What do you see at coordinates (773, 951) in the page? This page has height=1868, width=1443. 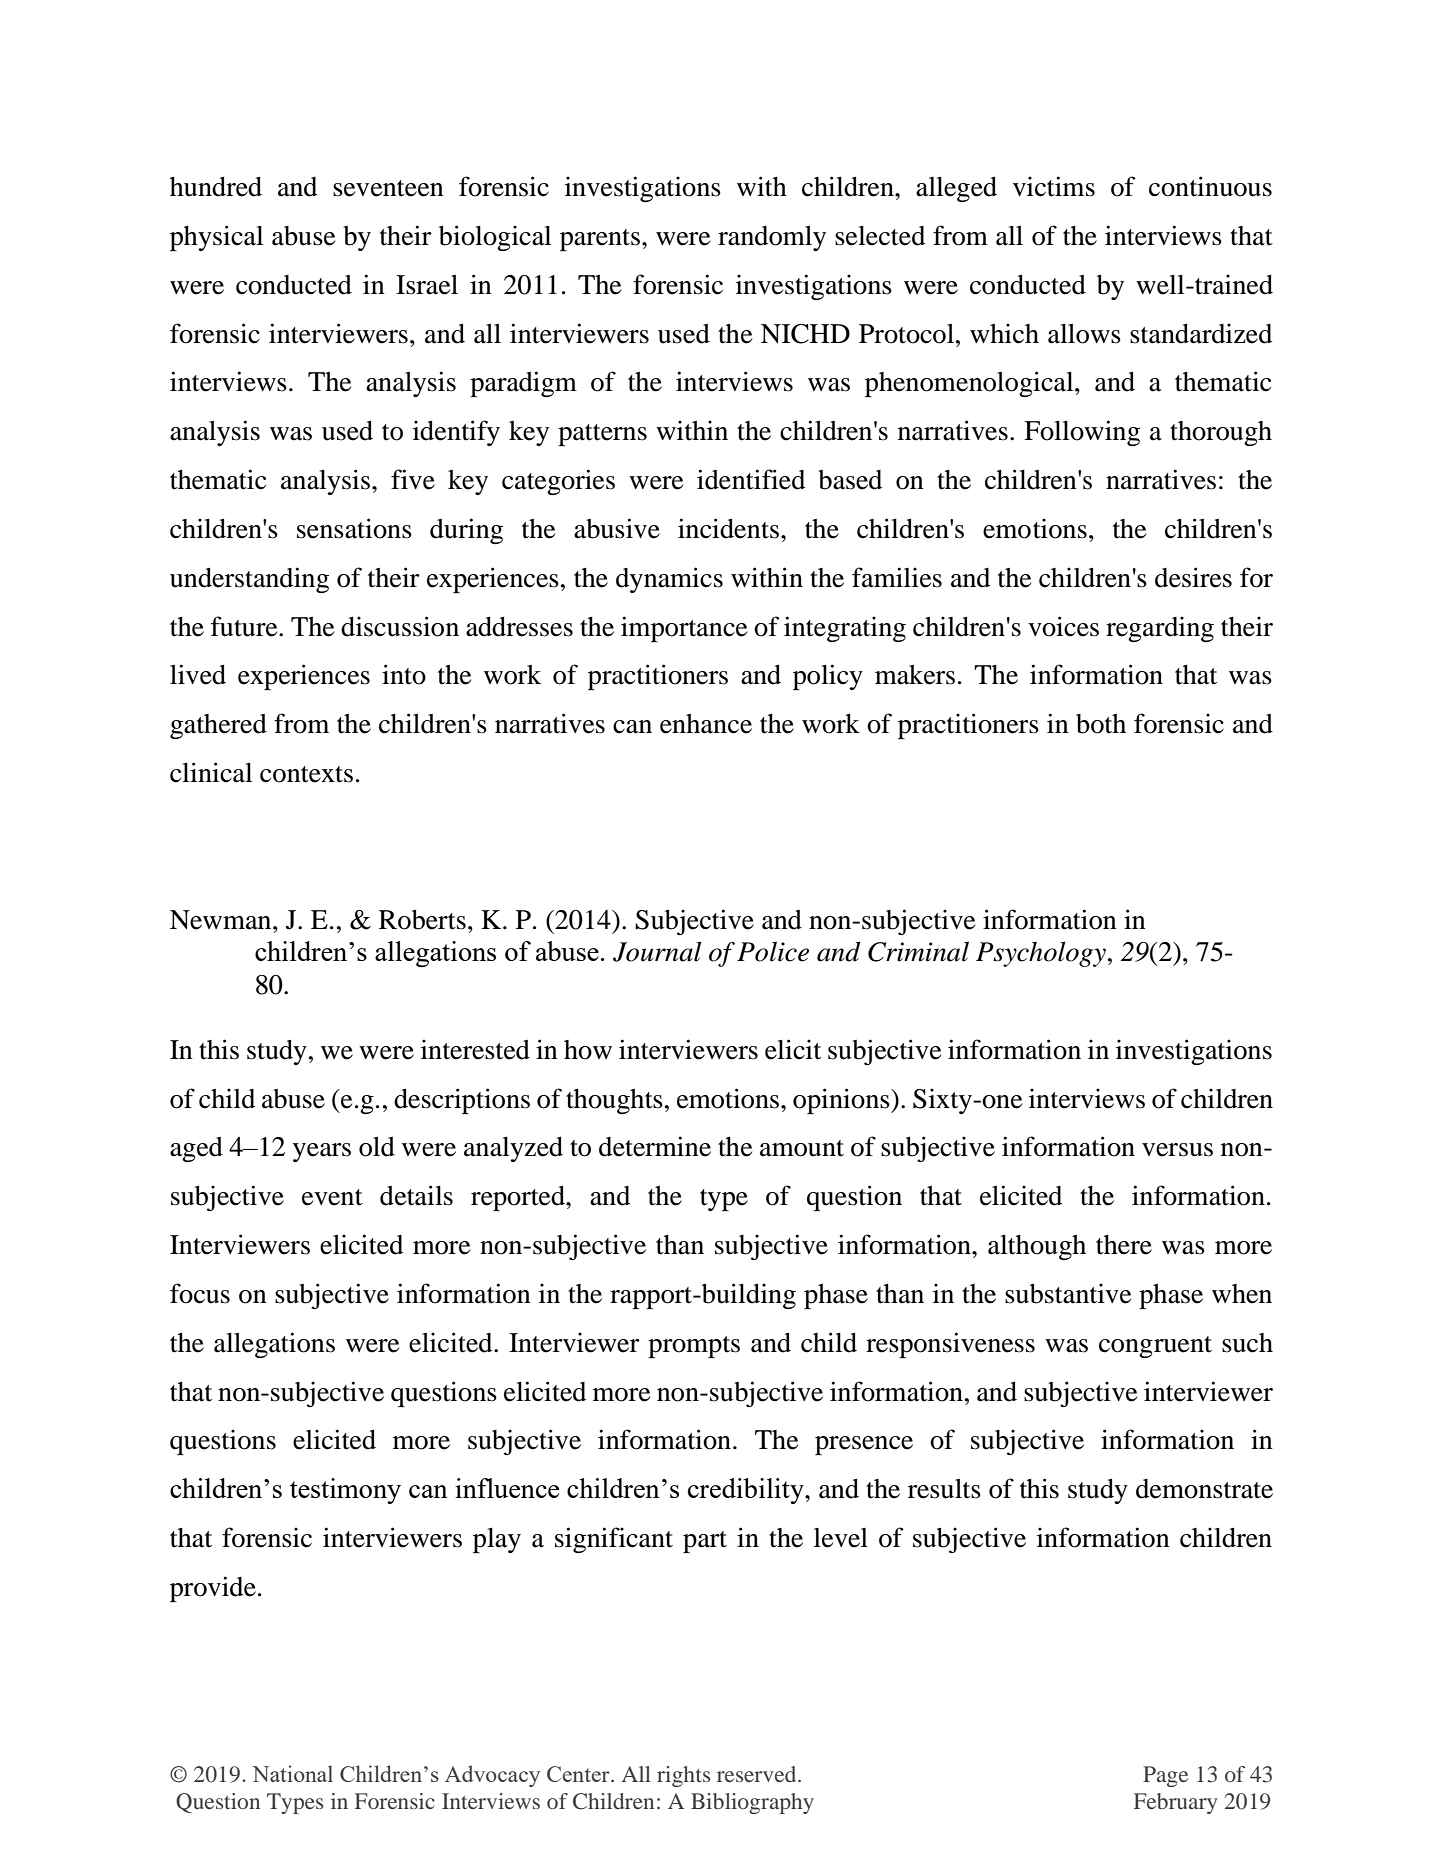 I see `Police` at bounding box center [773, 951].
